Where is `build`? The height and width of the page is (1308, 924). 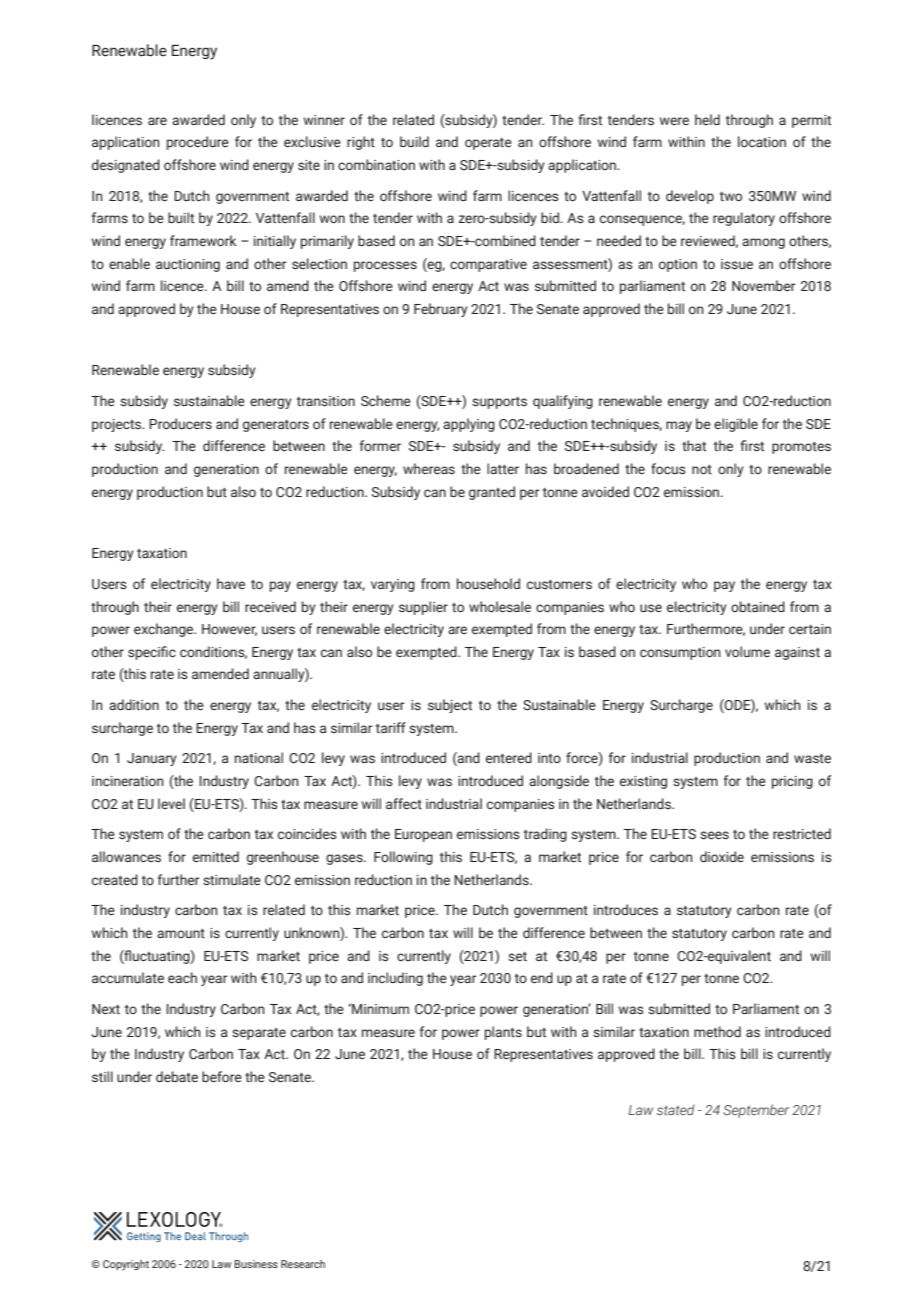 build is located at coordinates (414, 141).
